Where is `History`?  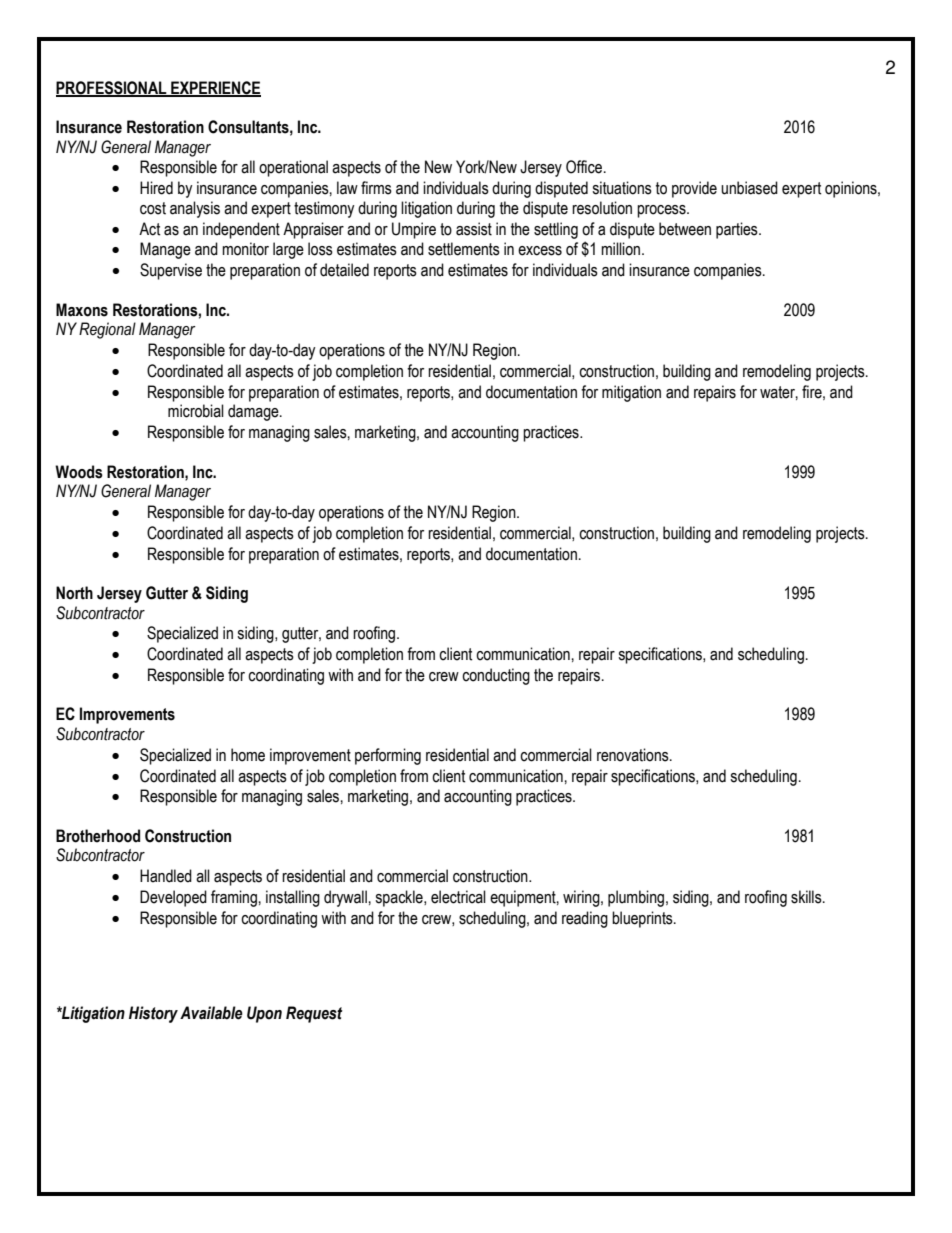
History is located at coordinates (153, 1014).
